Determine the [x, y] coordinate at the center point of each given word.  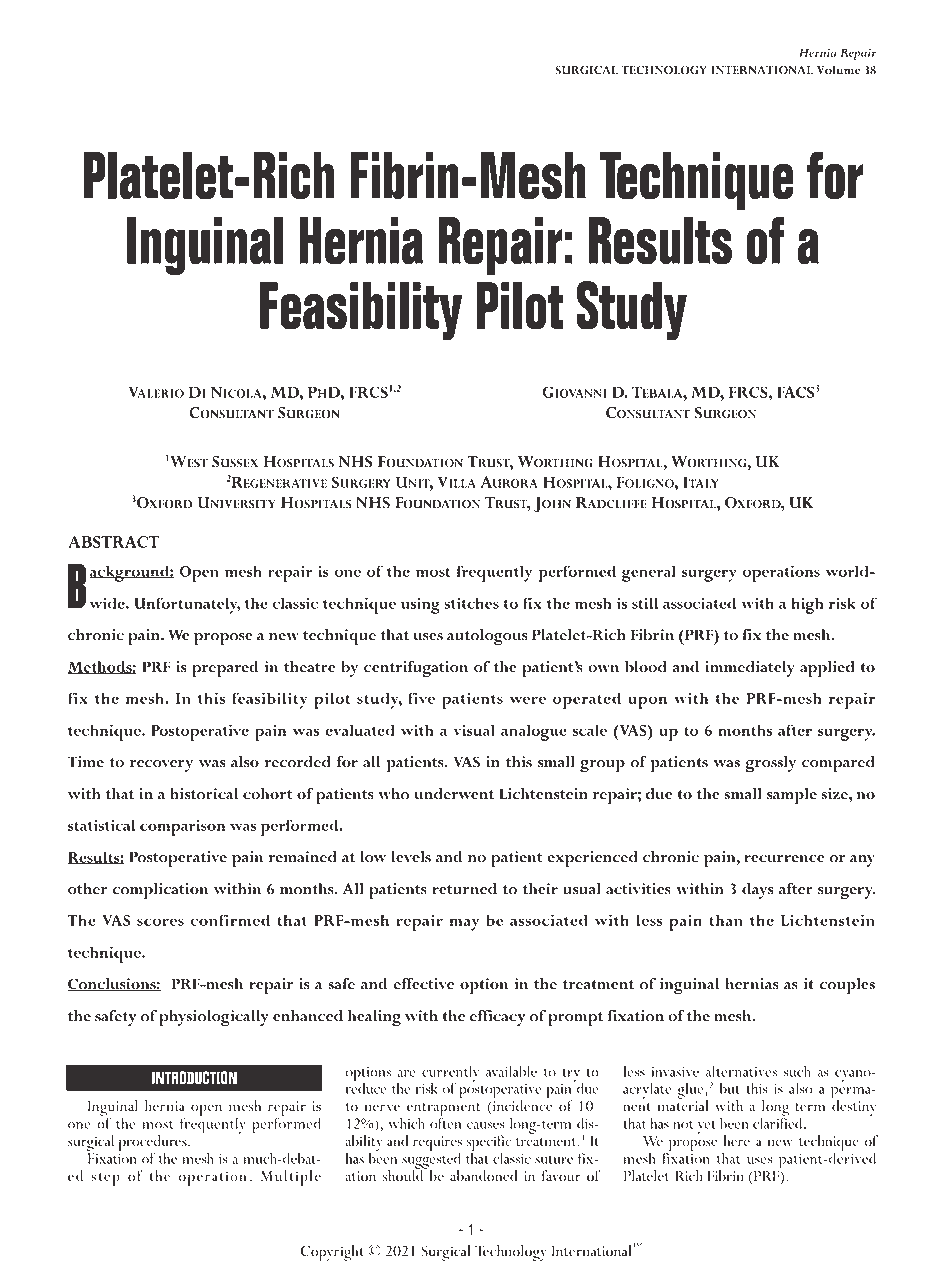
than [726, 920]
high [807, 605]
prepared [225, 669]
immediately [750, 669]
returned [464, 889]
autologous [487, 637]
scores [160, 922]
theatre [310, 667]
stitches [471, 603]
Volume [839, 70]
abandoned [483, 1176]
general [649, 573]
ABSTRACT [113, 542]
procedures [154, 1144]
